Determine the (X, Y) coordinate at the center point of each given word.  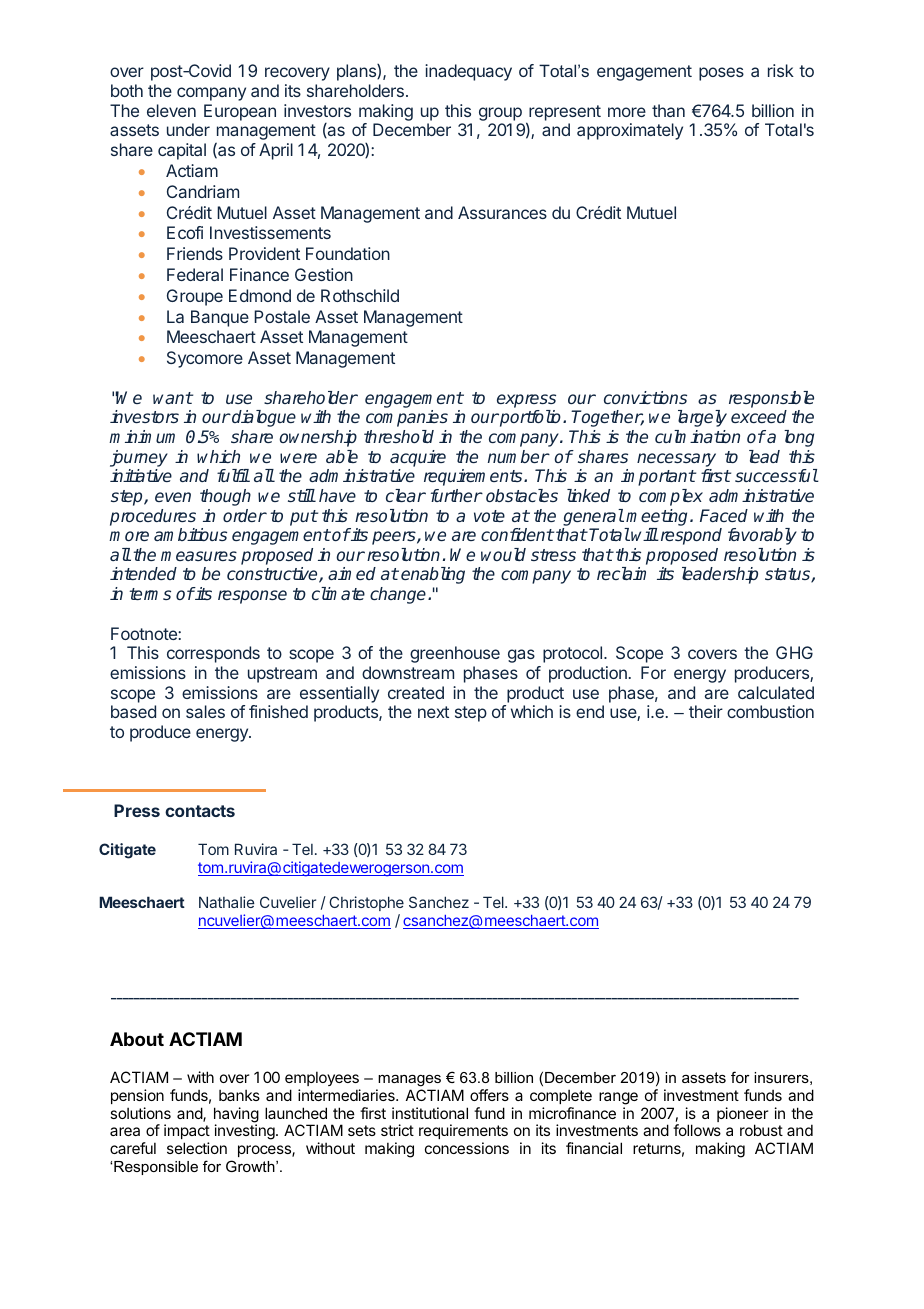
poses (721, 74)
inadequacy (468, 72)
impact (187, 1133)
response (252, 597)
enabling (433, 575)
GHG (794, 652)
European (240, 112)
